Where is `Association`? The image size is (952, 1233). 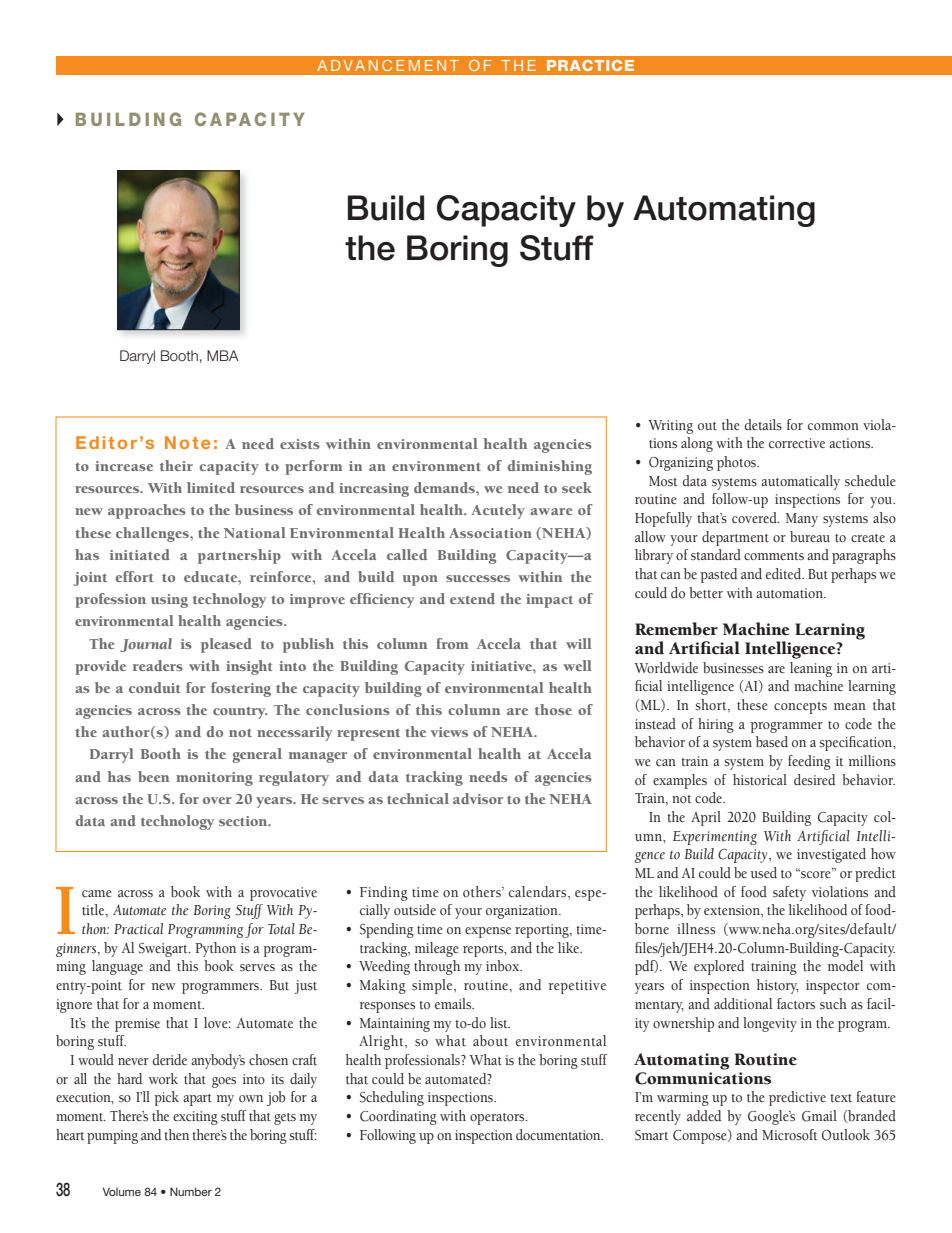 Association is located at coordinates (490, 533).
